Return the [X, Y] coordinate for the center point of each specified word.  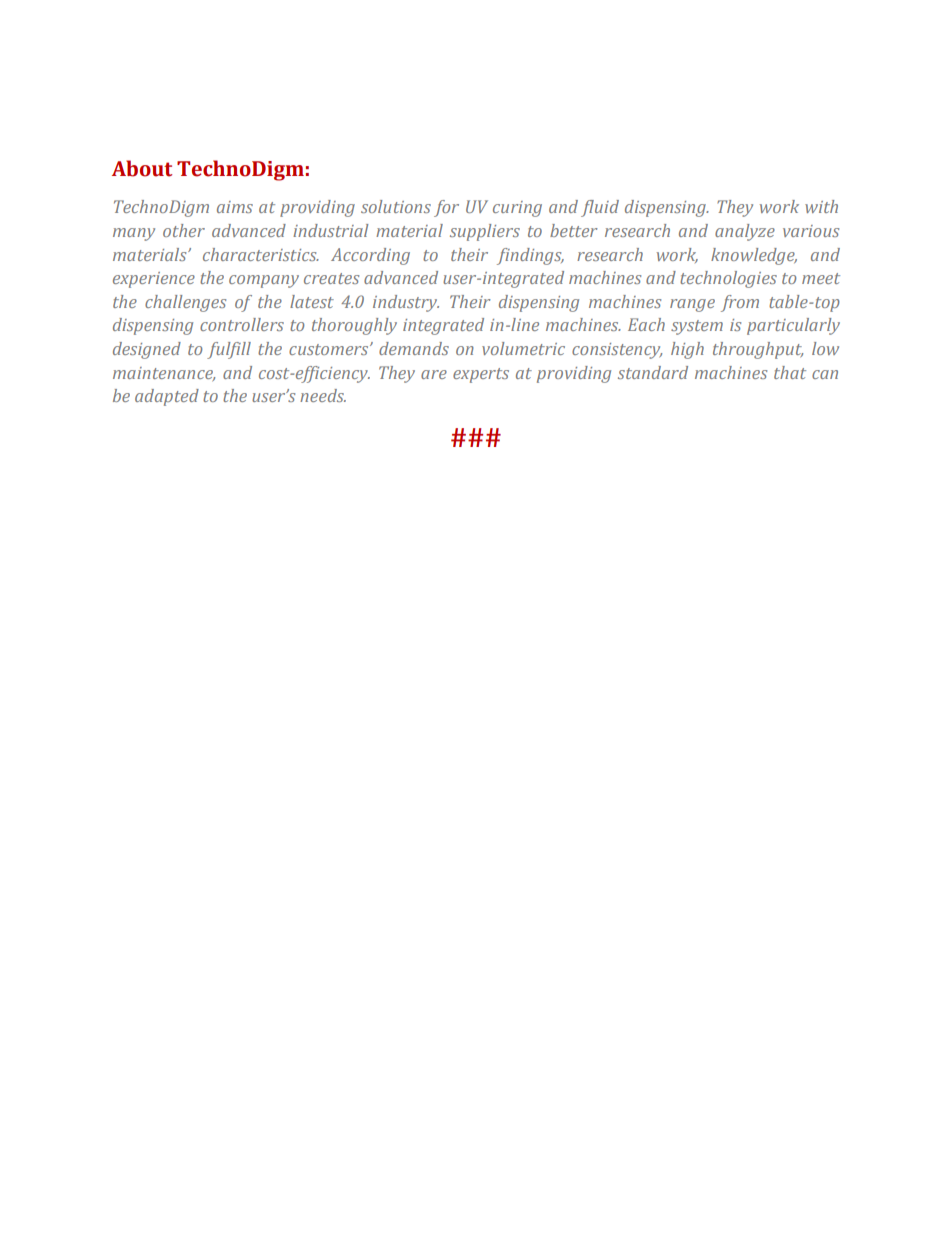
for [446, 208]
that [790, 372]
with [821, 206]
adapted [167, 397]
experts [481, 375]
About [142, 168]
